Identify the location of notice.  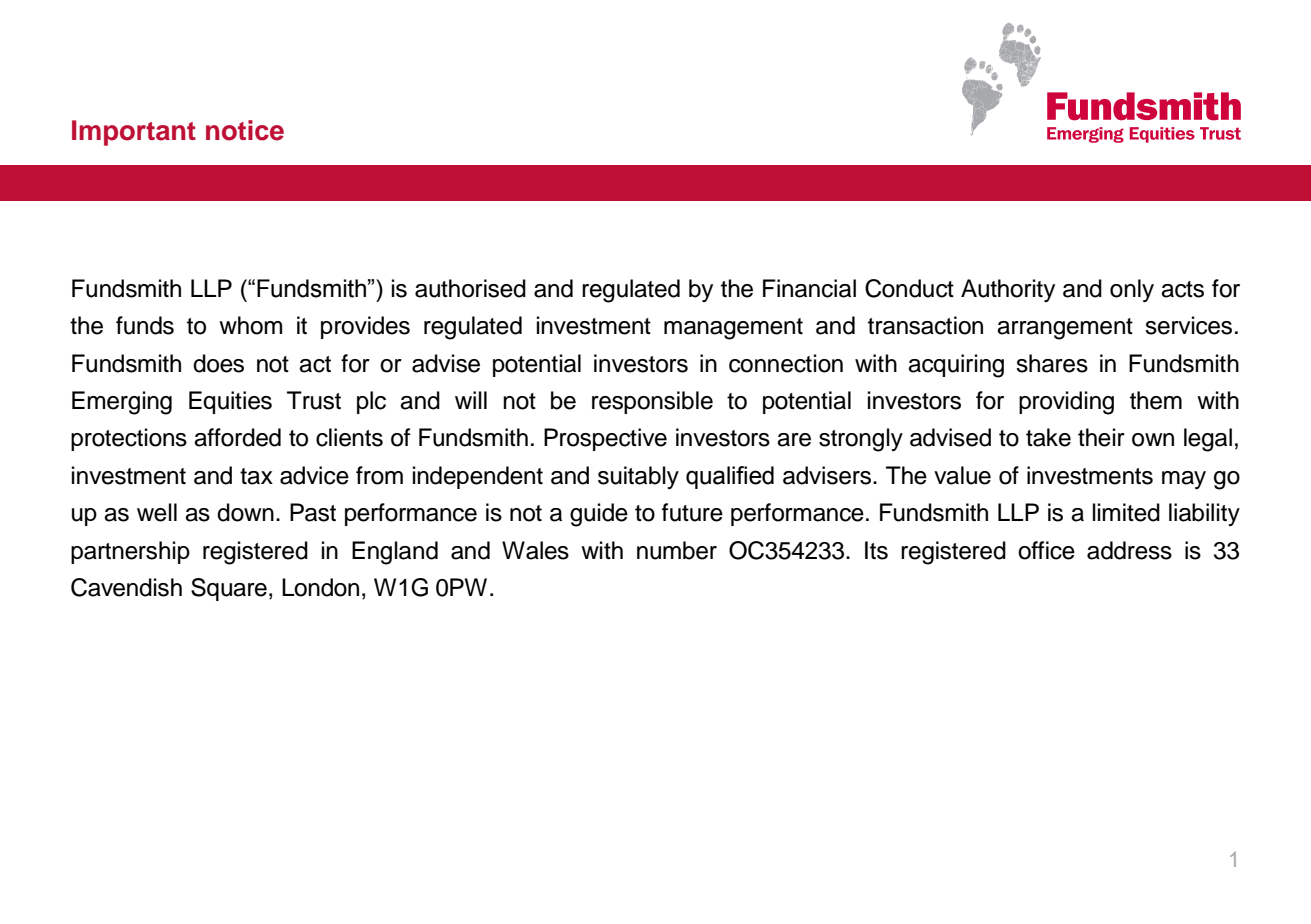
(245, 130).
